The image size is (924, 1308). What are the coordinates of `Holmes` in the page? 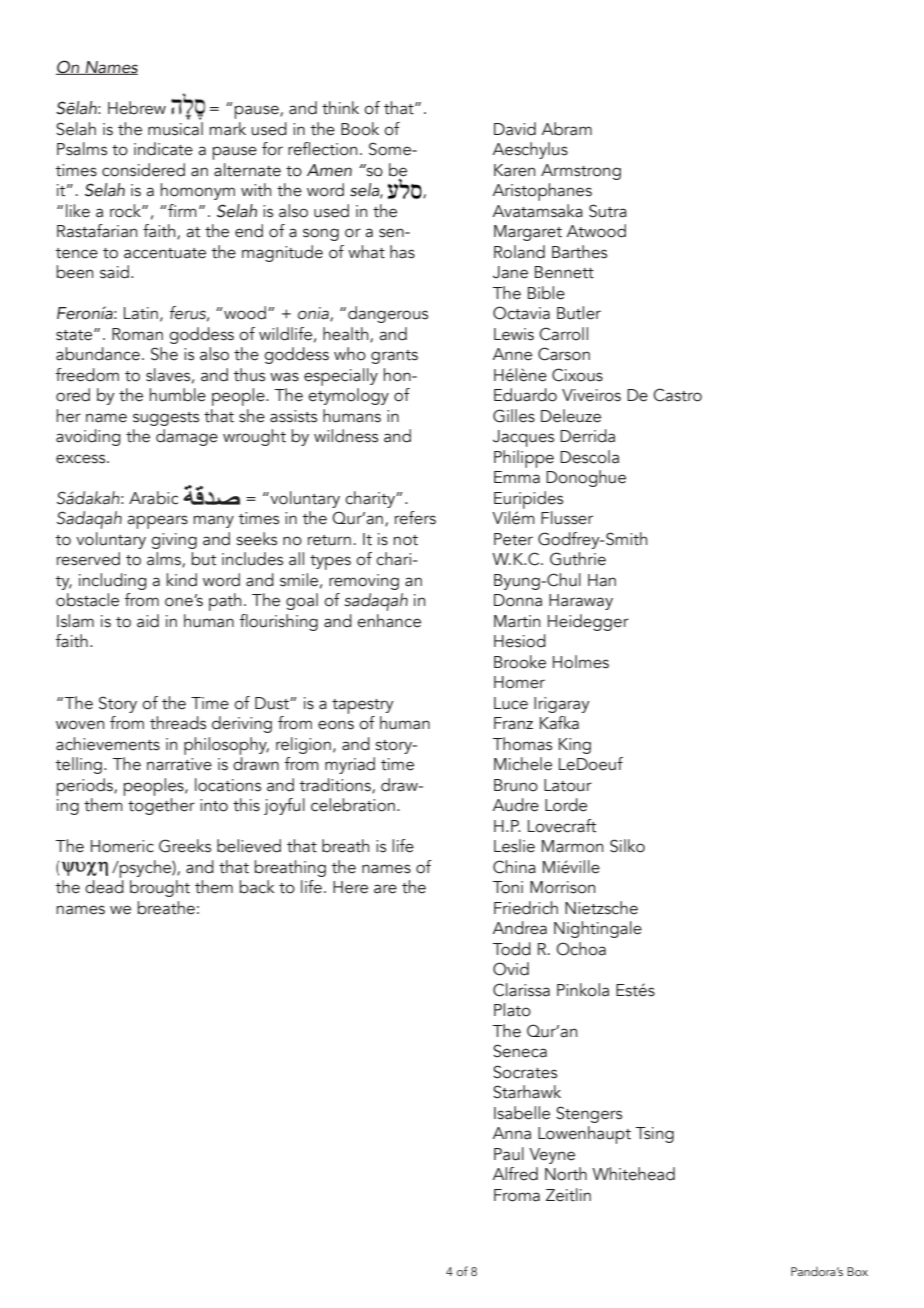 It's located at (581, 662).
